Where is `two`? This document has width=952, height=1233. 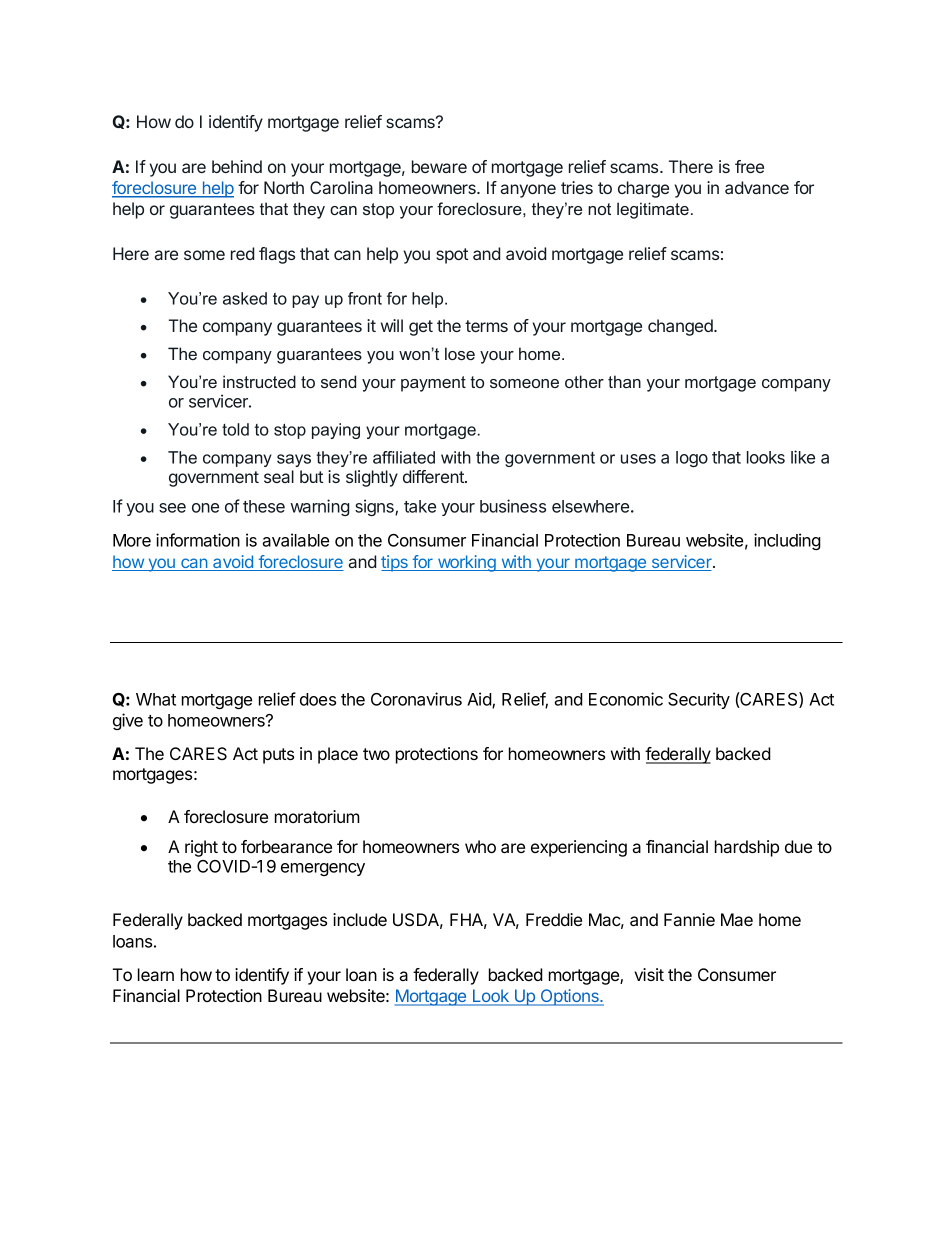
two is located at coordinates (376, 754).
